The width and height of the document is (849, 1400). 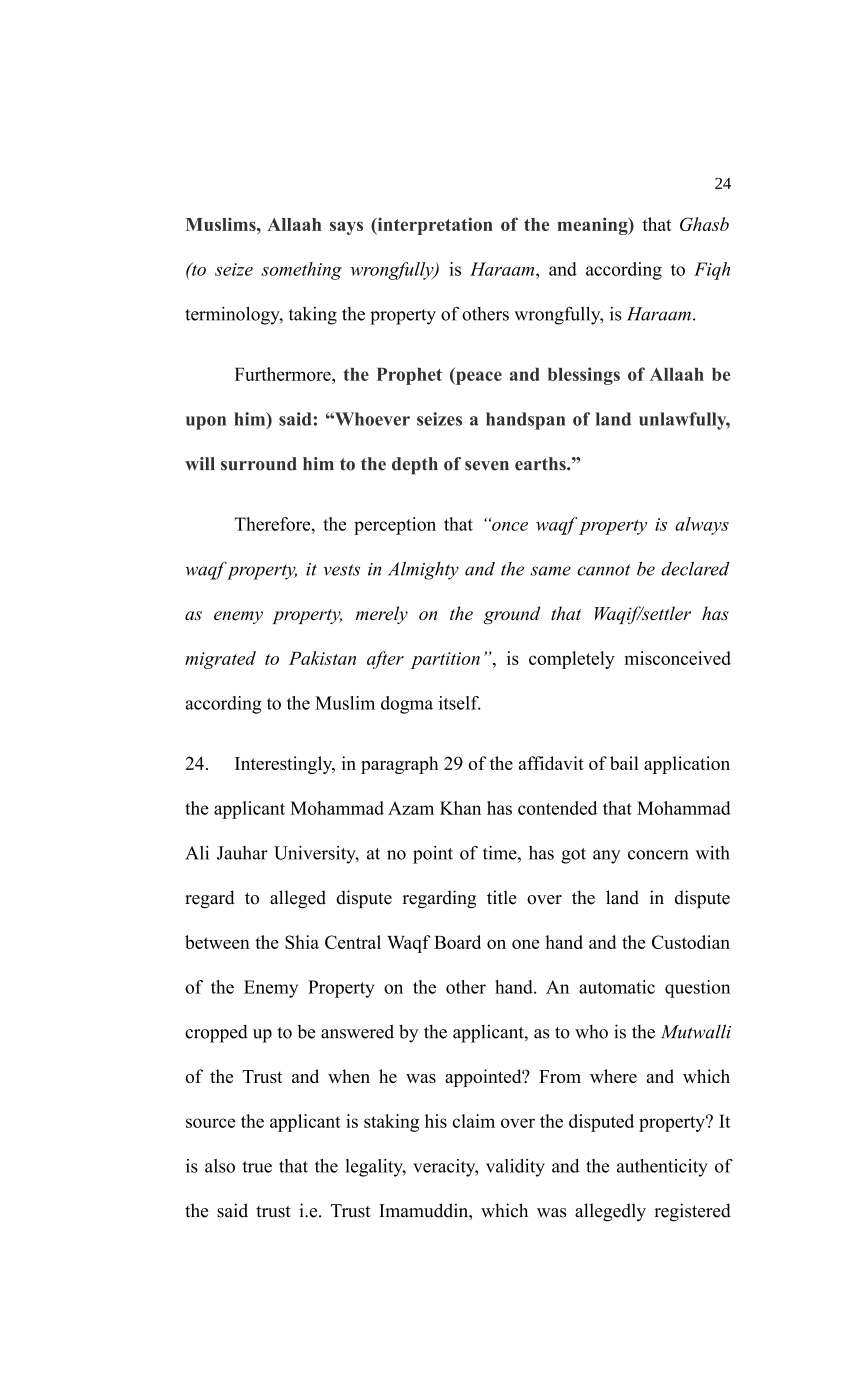 What do you see at coordinates (259, 464) in the document?
I see `surround` at bounding box center [259, 464].
